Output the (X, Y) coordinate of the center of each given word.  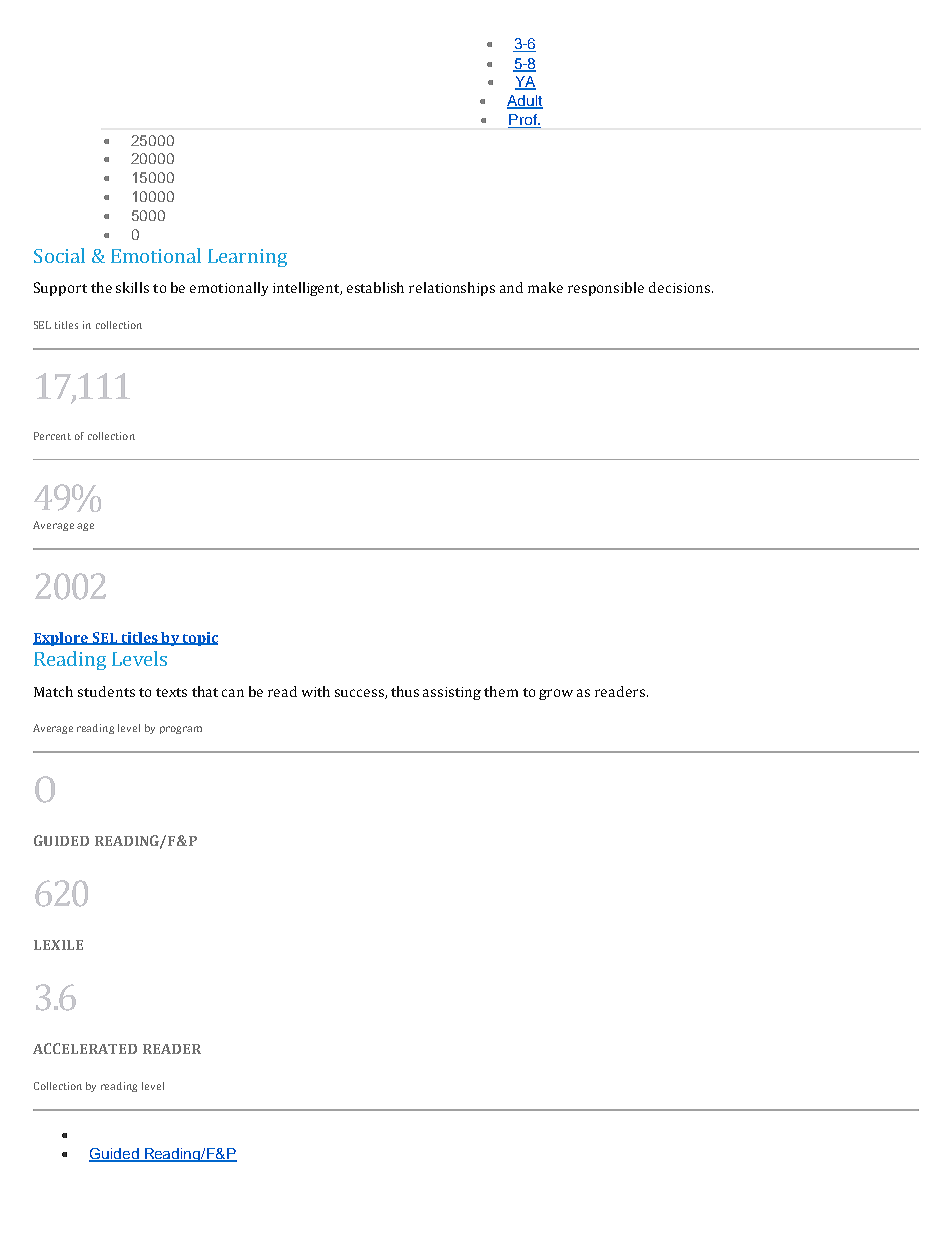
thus (405, 691)
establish (375, 287)
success (360, 694)
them (501, 691)
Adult (525, 102)
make (545, 287)
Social (59, 255)
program (181, 730)
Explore (62, 639)
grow (556, 694)
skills (132, 287)
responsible (606, 289)
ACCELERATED (85, 1048)
